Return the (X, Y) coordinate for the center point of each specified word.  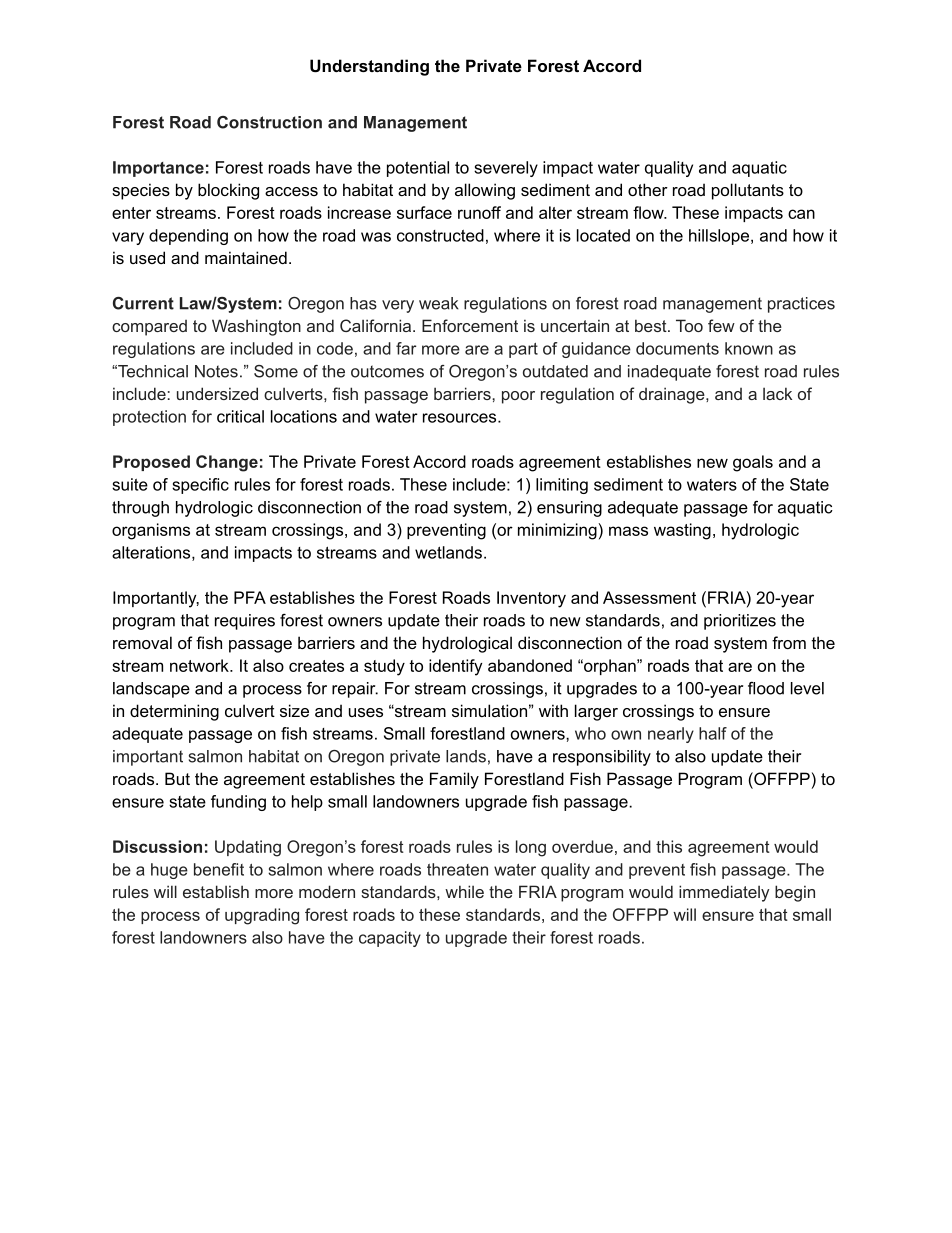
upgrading (262, 916)
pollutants (748, 191)
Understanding (369, 67)
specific (200, 486)
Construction (269, 122)
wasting (682, 531)
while (464, 891)
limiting (562, 486)
